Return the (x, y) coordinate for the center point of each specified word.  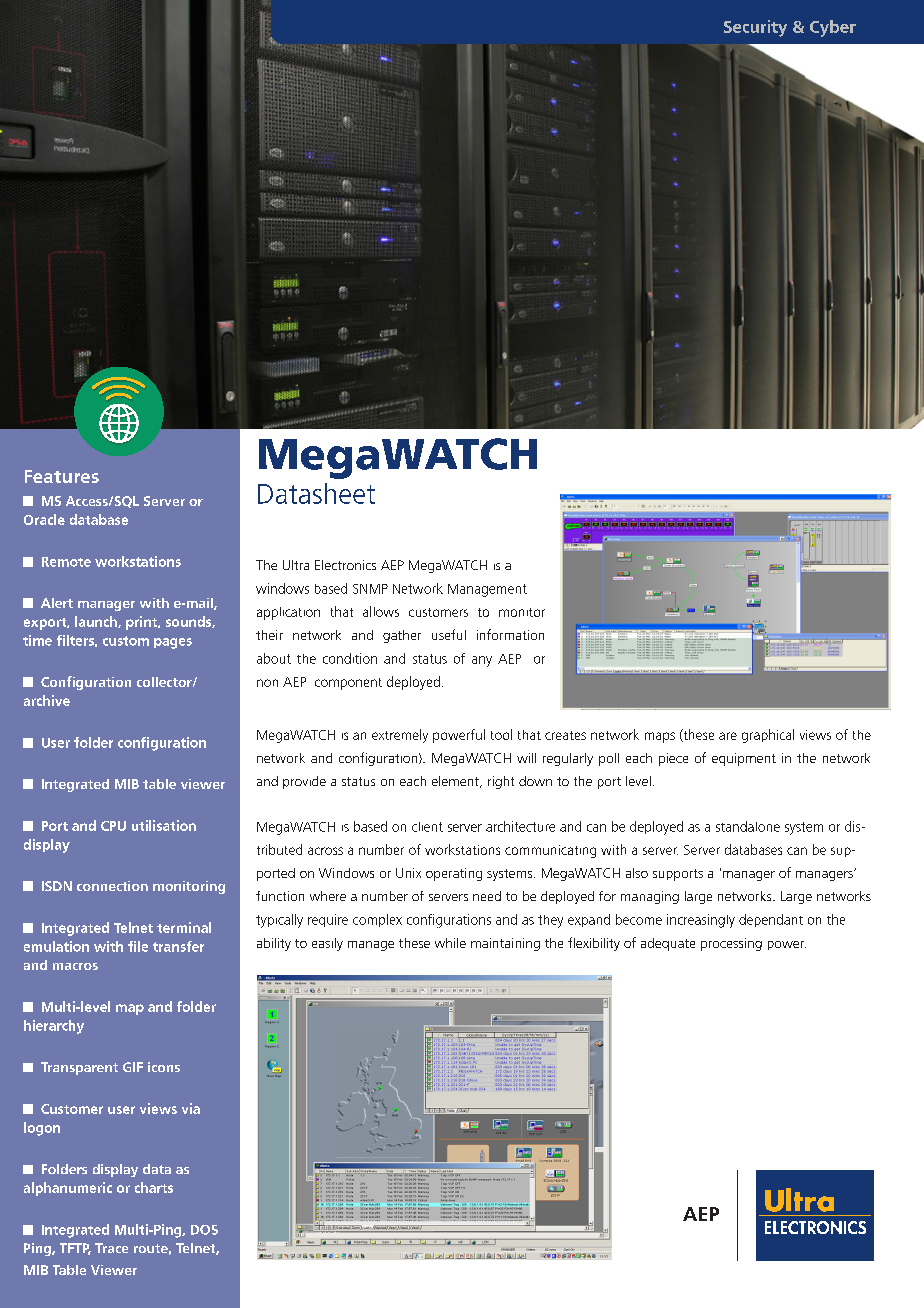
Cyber (833, 28)
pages (173, 643)
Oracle (44, 519)
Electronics (345, 565)
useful (449, 634)
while (450, 943)
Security (755, 28)
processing (731, 944)
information (510, 634)
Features (62, 476)
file (138, 946)
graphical (768, 736)
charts (154, 1187)
